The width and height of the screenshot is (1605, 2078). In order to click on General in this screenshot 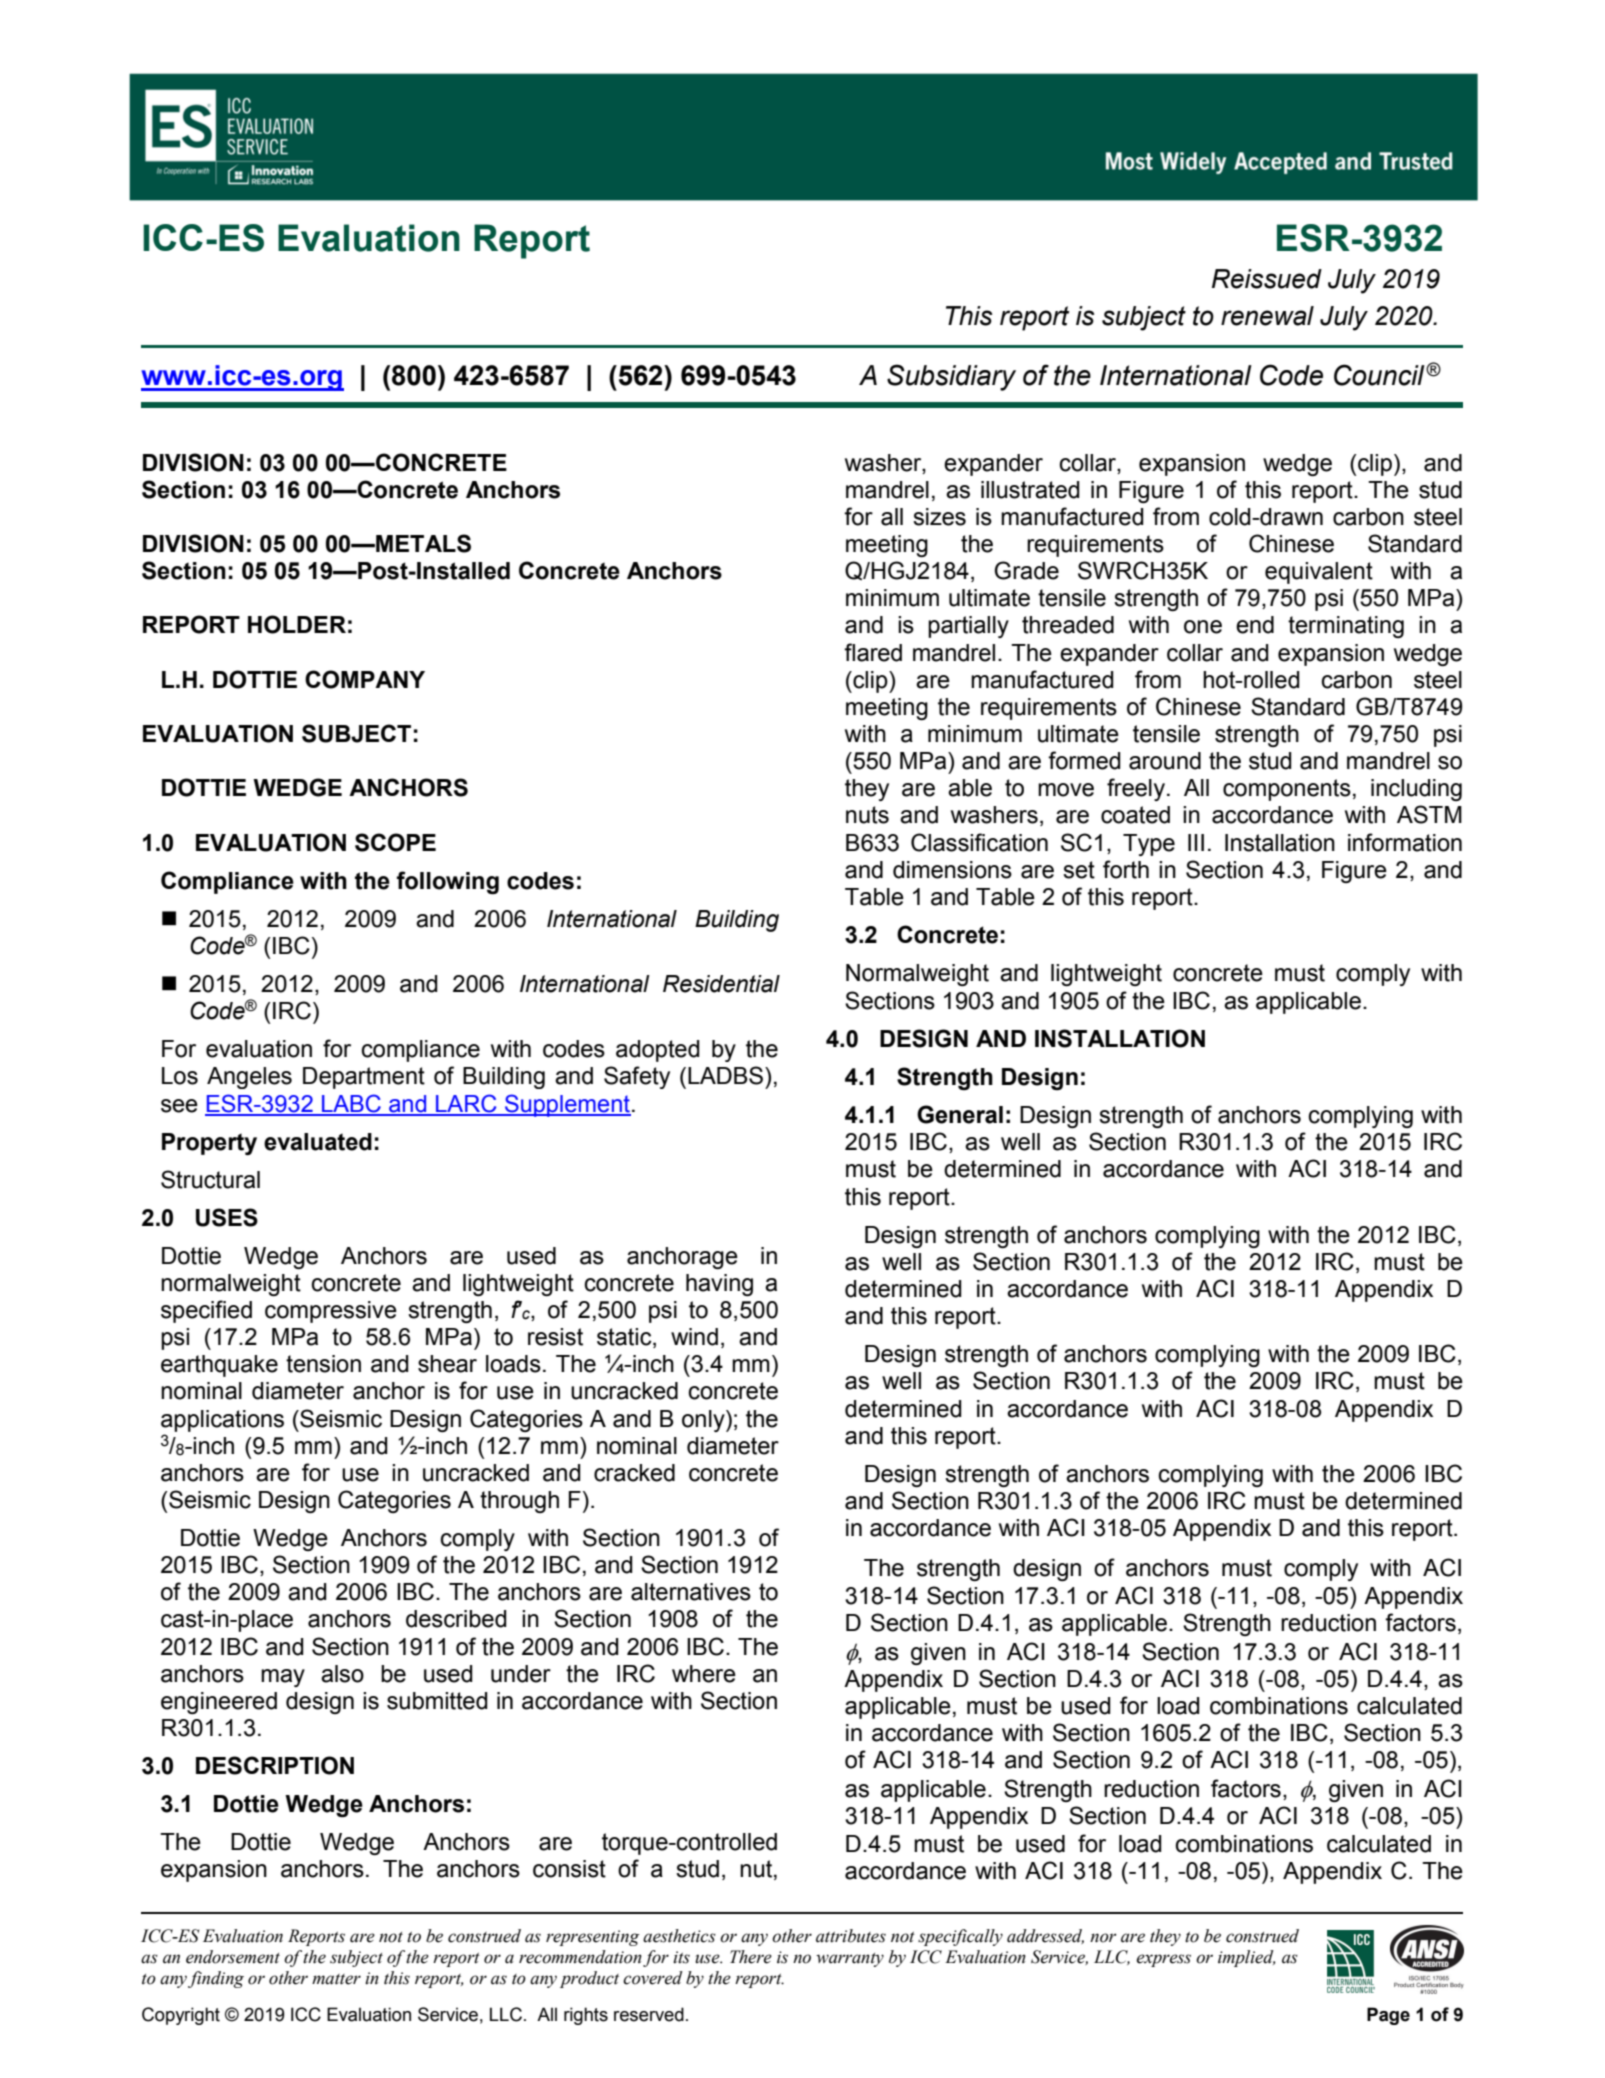, I will do `click(960, 1114)`.
